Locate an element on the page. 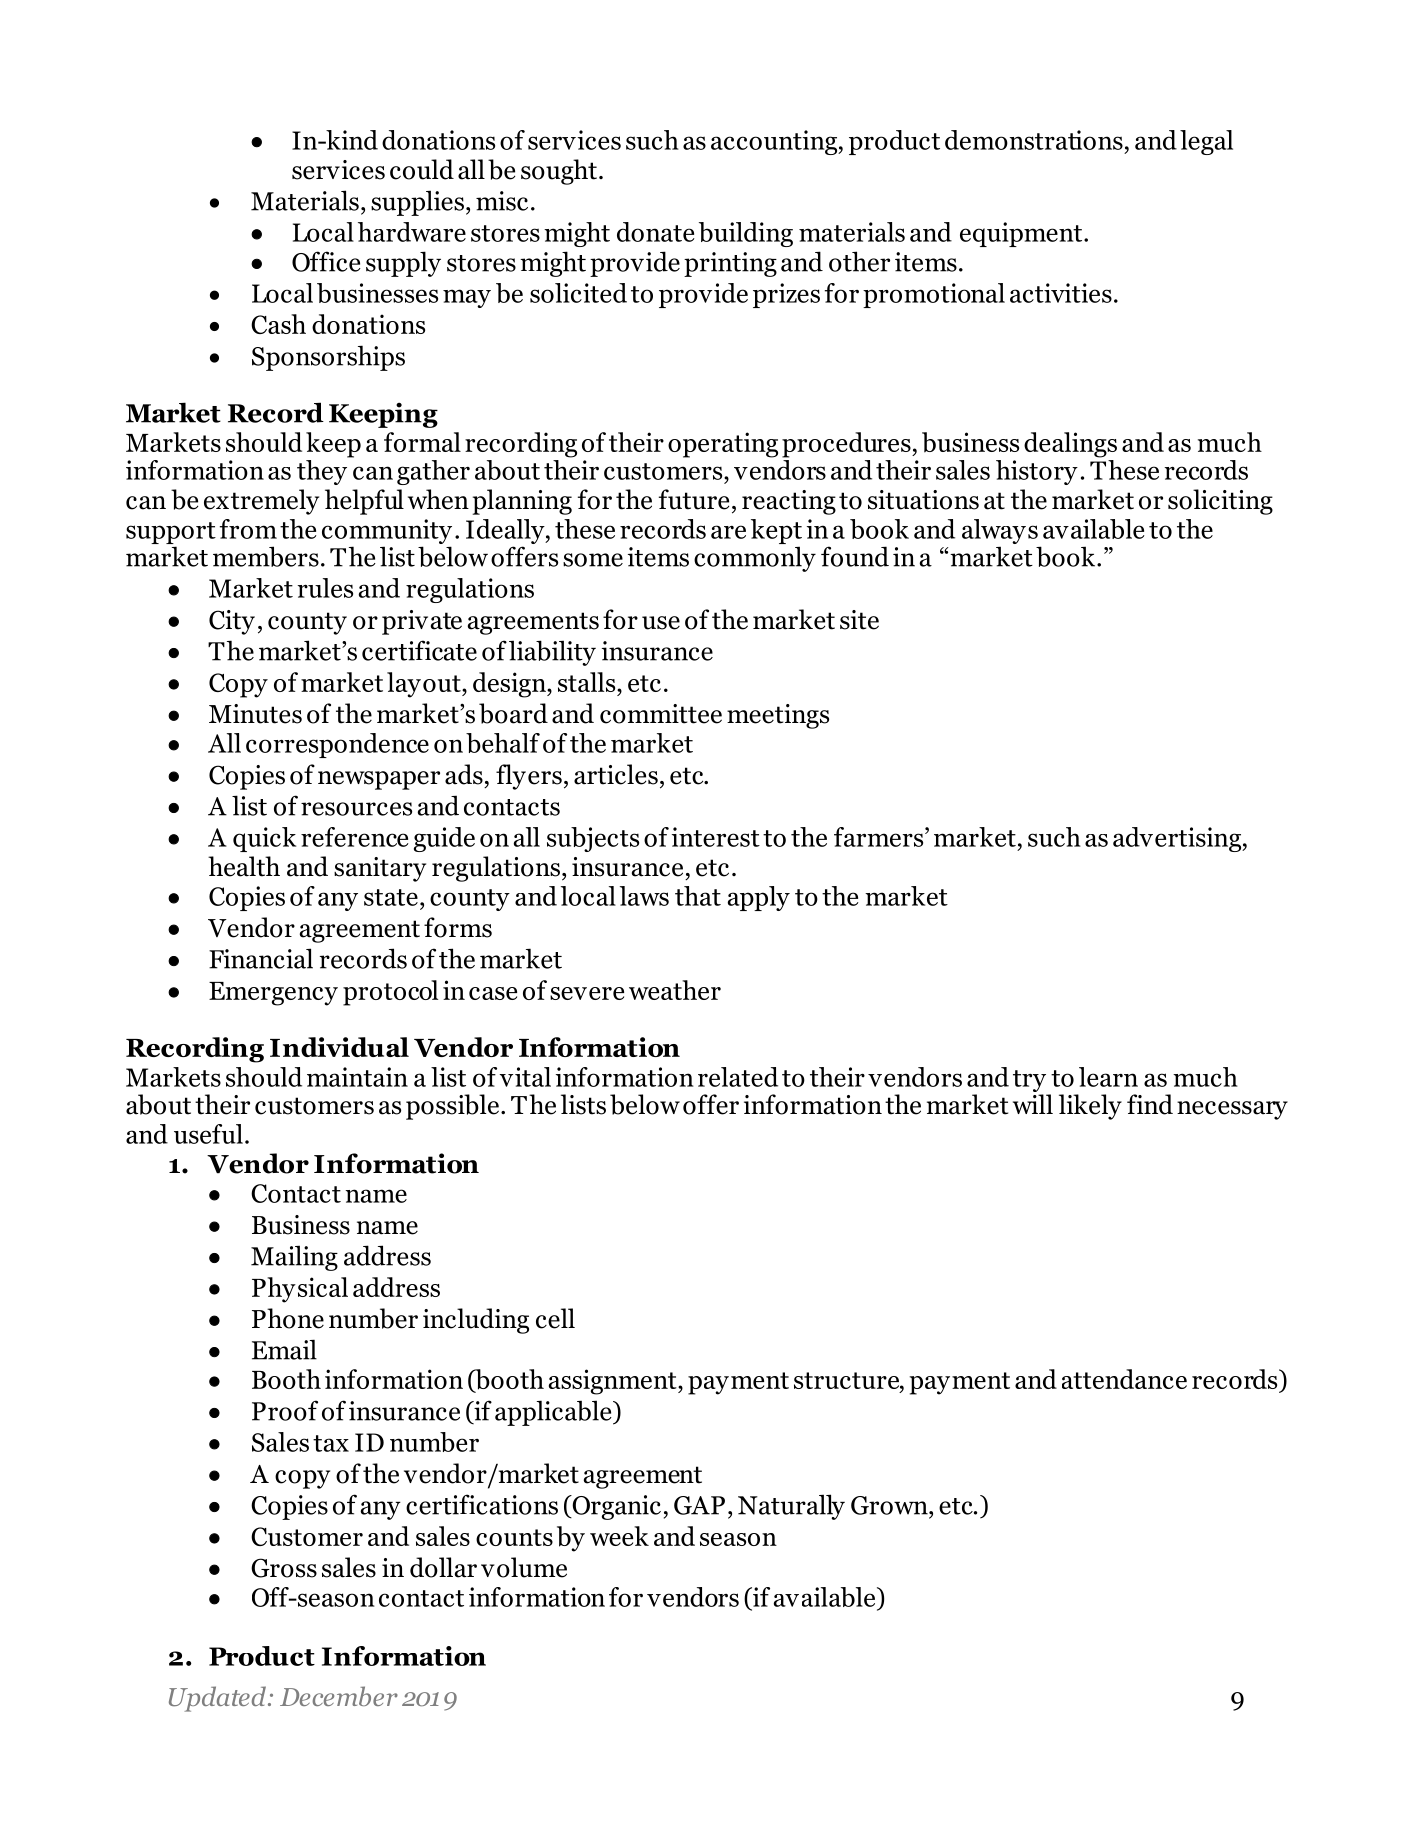 The image size is (1411, 1826). Office is located at coordinates (326, 261).
